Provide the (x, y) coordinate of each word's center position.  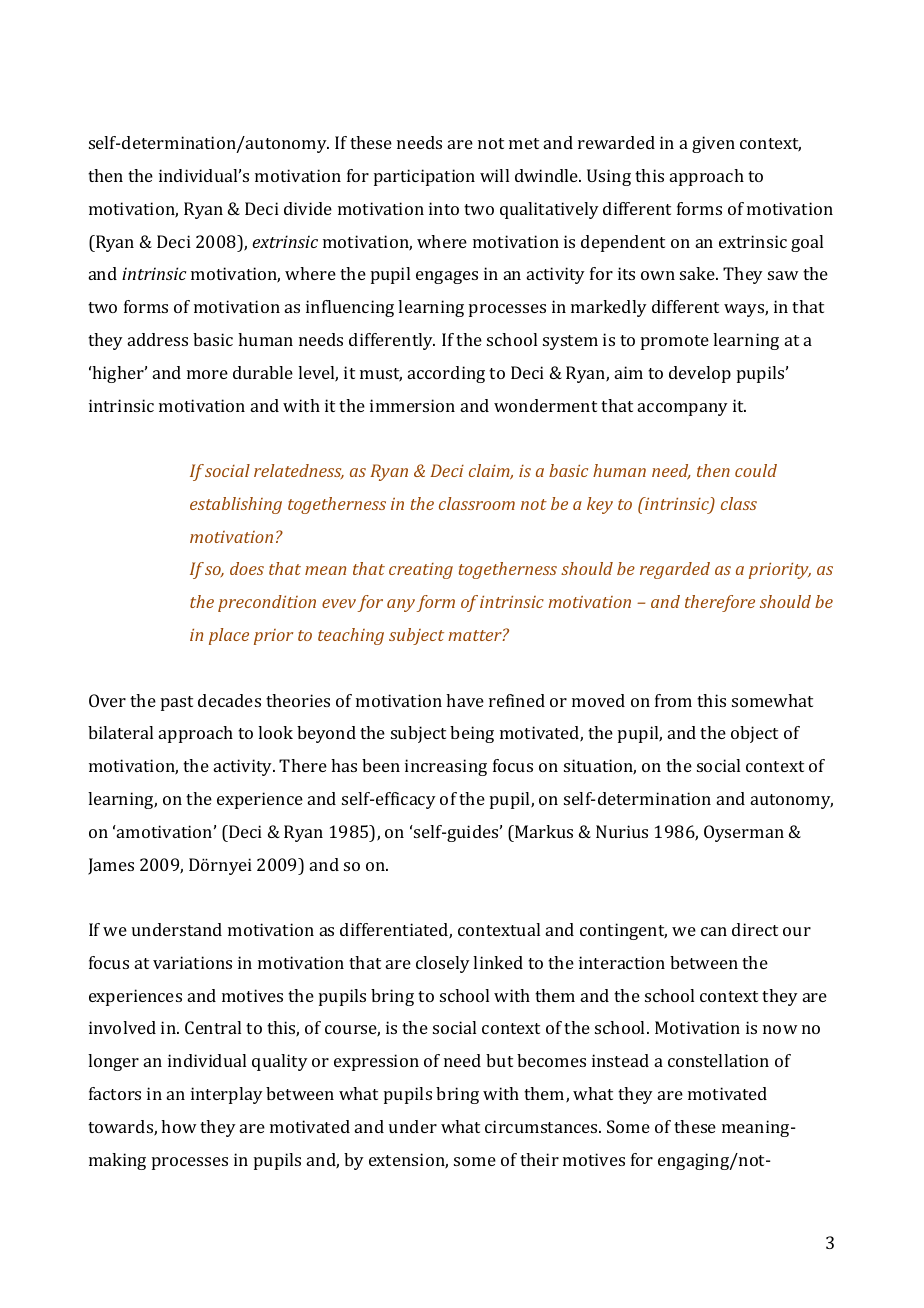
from (673, 700)
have (465, 700)
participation (424, 177)
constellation (718, 1060)
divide (308, 208)
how (179, 1126)
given (713, 144)
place (229, 636)
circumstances (542, 1126)
